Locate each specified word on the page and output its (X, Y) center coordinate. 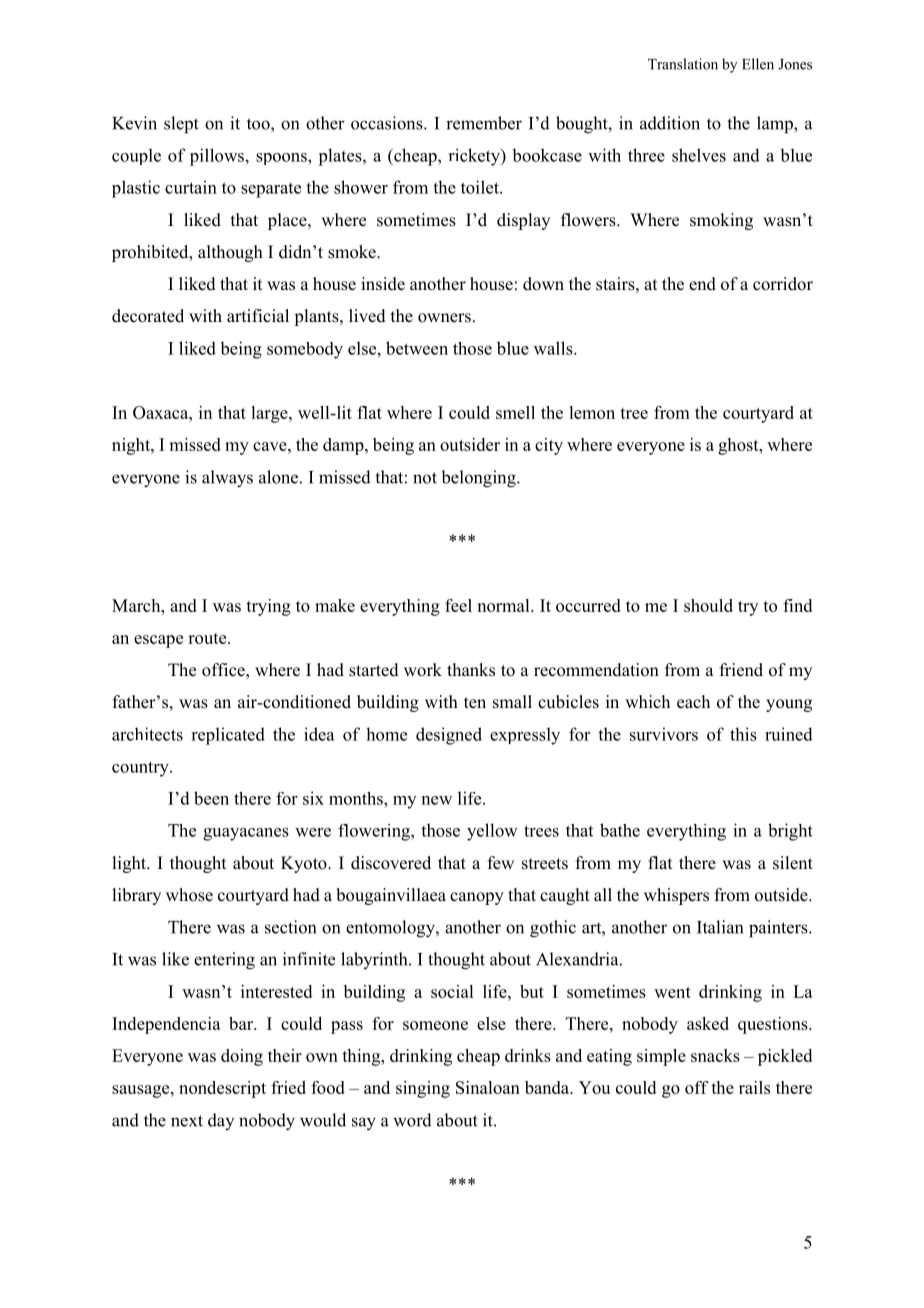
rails (754, 1087)
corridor (783, 284)
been (211, 798)
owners (444, 318)
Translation (683, 64)
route (208, 638)
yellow (492, 832)
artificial (258, 315)
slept (181, 125)
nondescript (222, 1089)
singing (423, 1089)
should (708, 605)
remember (484, 123)
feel (458, 605)
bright (790, 832)
